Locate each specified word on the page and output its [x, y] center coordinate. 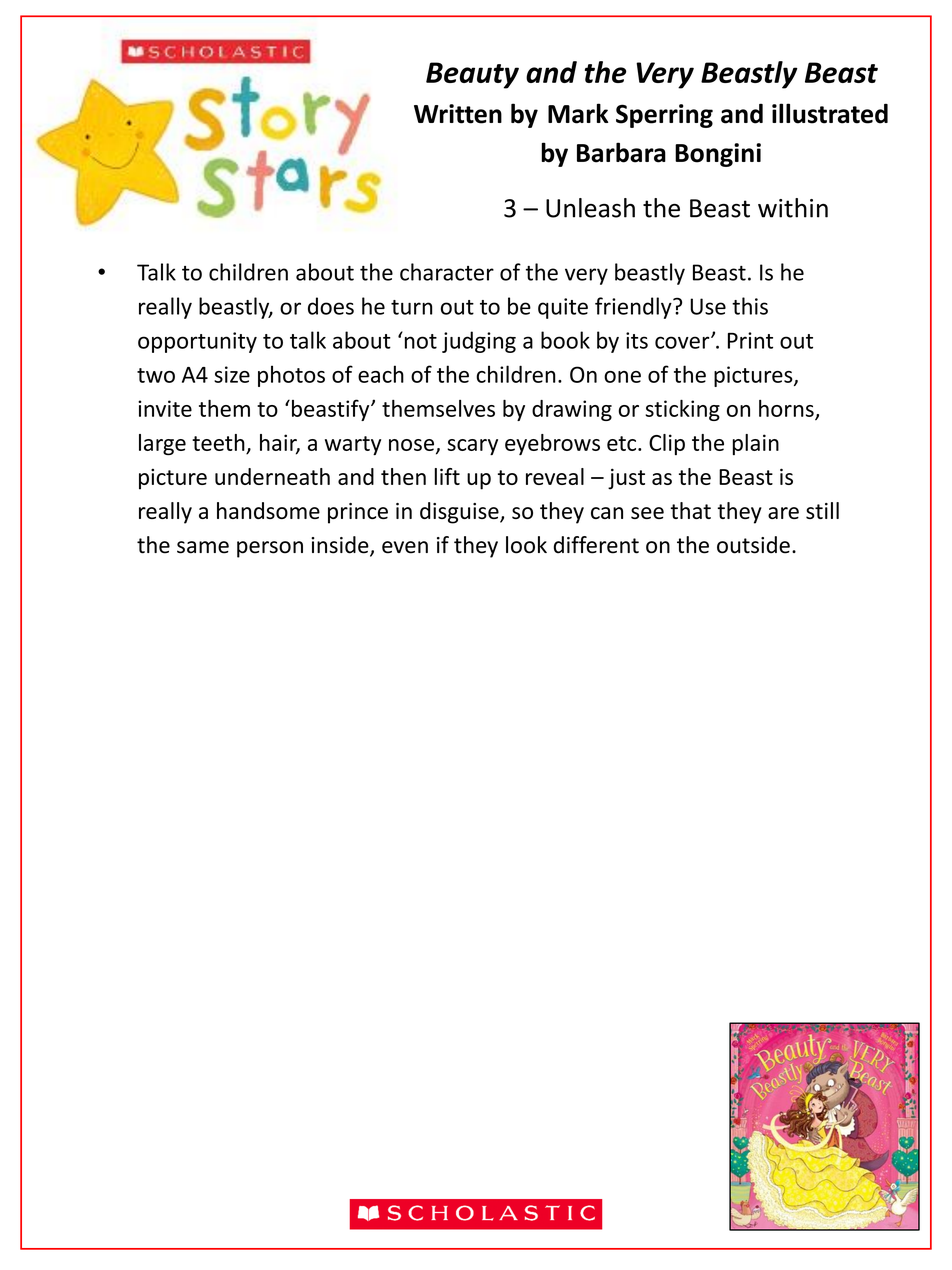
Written [458, 114]
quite [563, 308]
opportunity [197, 342]
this [750, 306]
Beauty [472, 75]
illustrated [830, 113]
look [526, 545]
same [203, 547]
